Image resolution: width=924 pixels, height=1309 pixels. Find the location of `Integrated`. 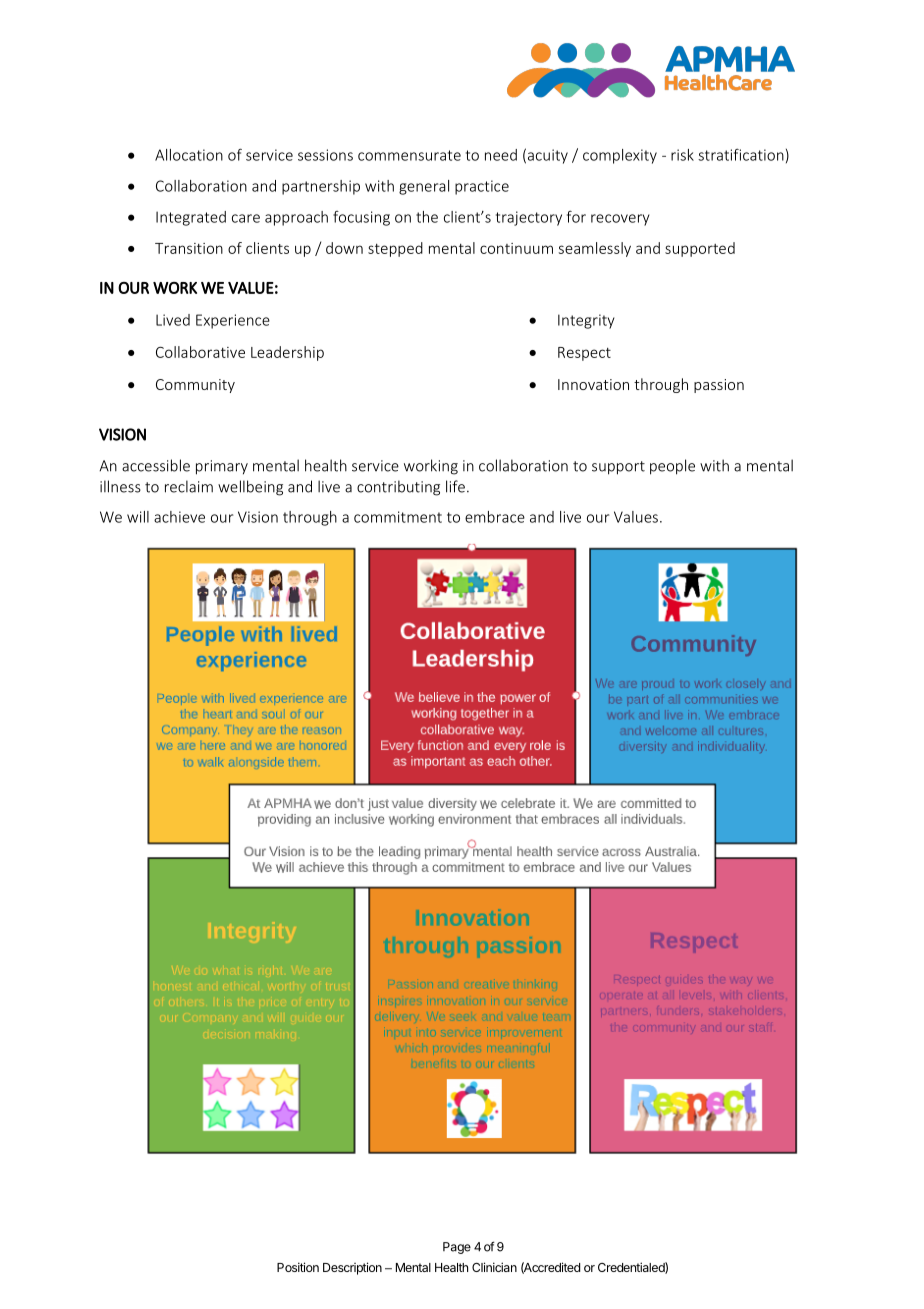

Integrated is located at coordinates (191, 218).
